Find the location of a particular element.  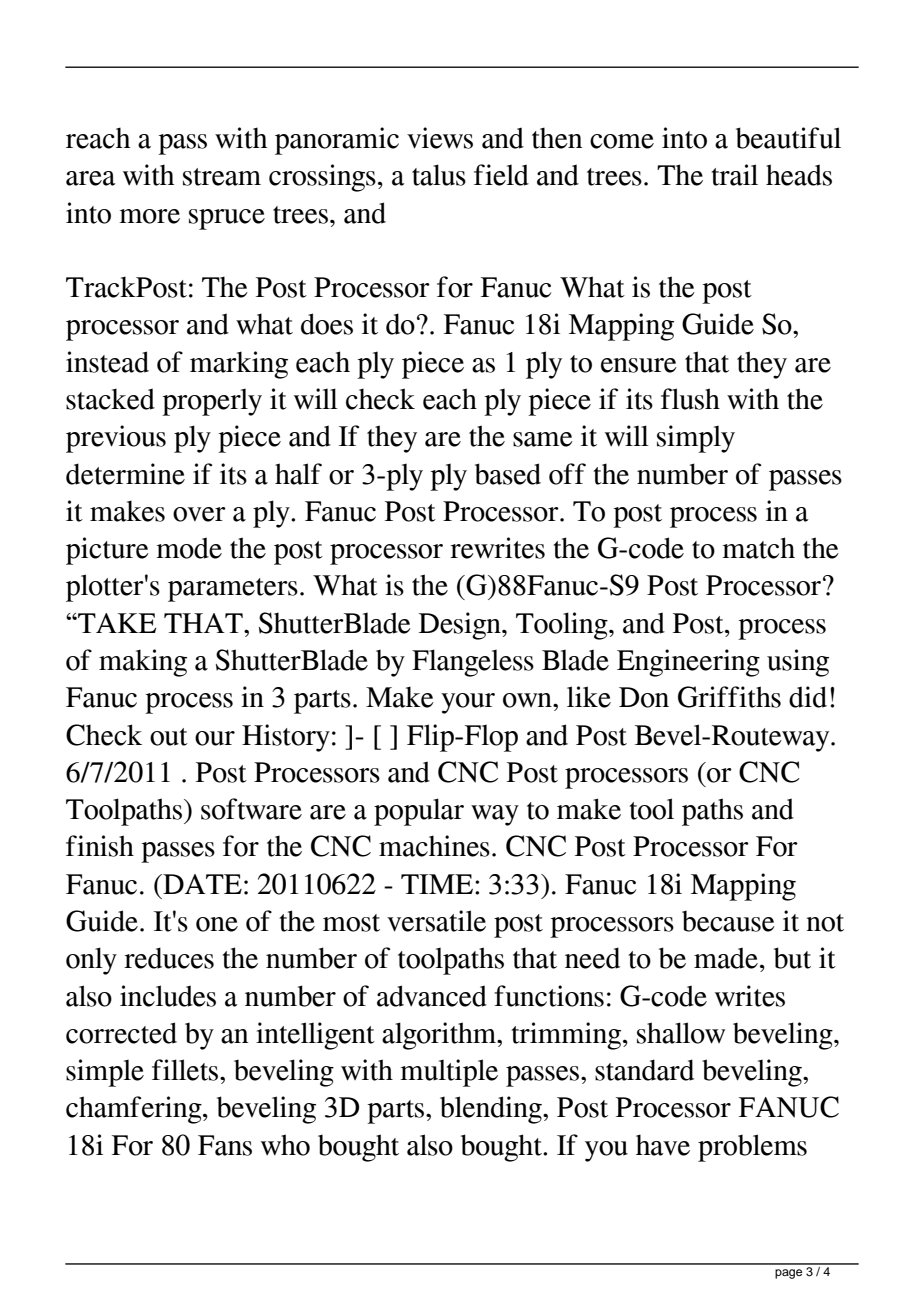

blending is located at coordinates (492, 1110).
